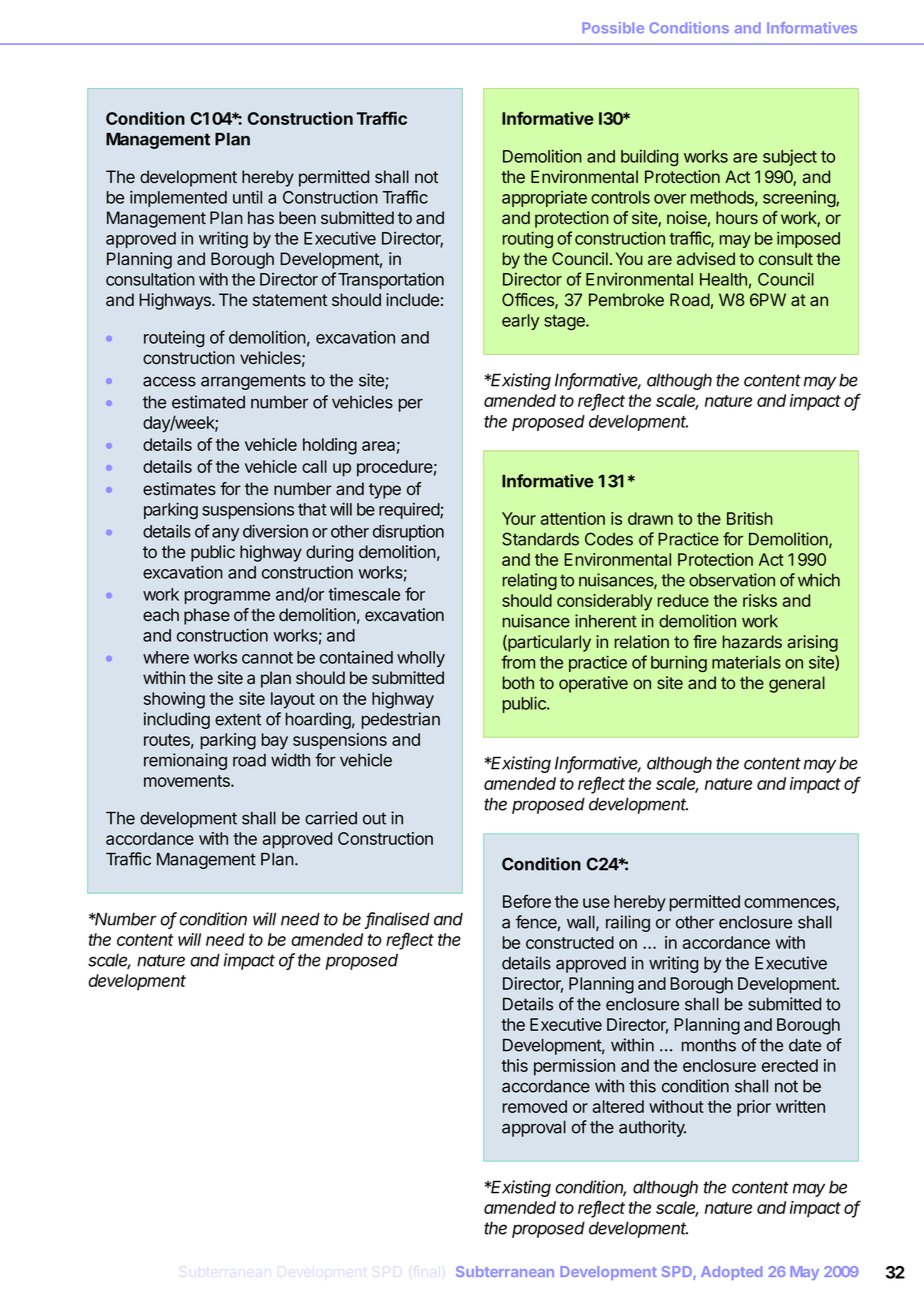  What do you see at coordinates (267, 658) in the screenshot?
I see `cannot` at bounding box center [267, 658].
